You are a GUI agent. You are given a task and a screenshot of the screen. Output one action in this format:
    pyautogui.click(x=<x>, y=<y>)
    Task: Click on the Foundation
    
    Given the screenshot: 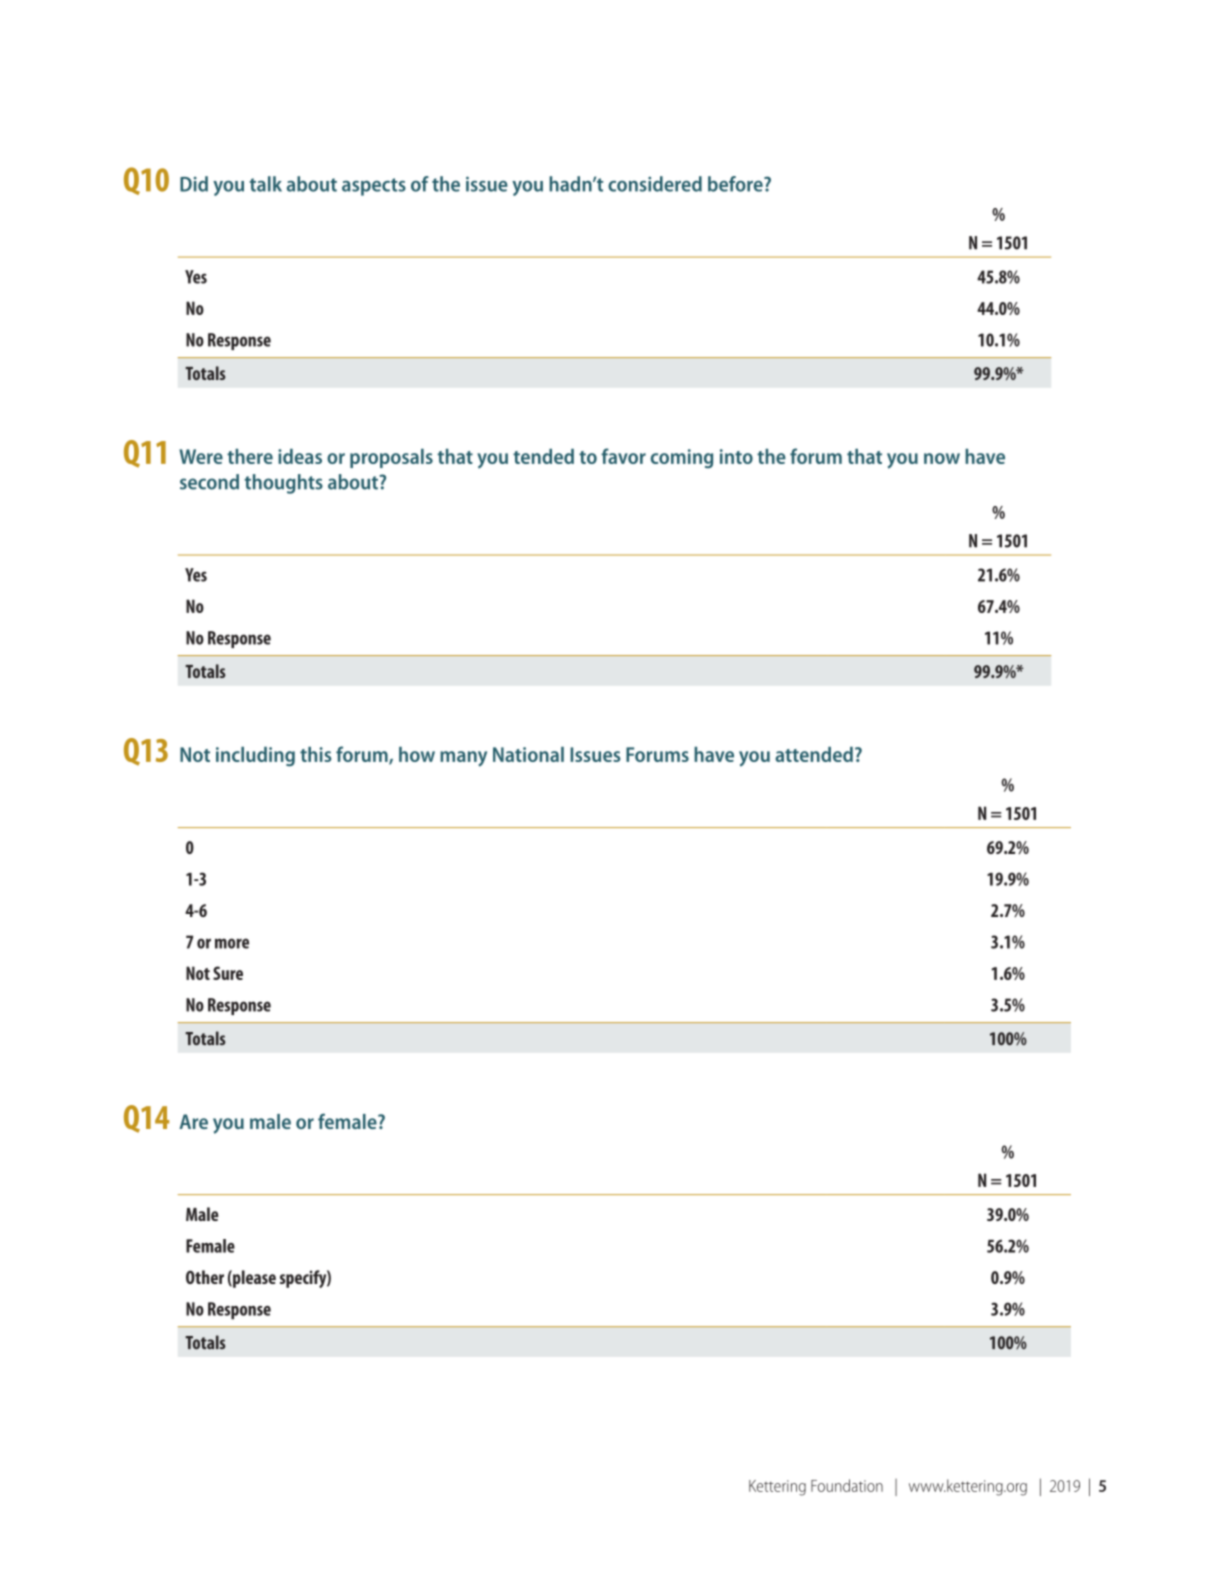 What is the action you would take?
    pyautogui.click(x=847, y=1485)
